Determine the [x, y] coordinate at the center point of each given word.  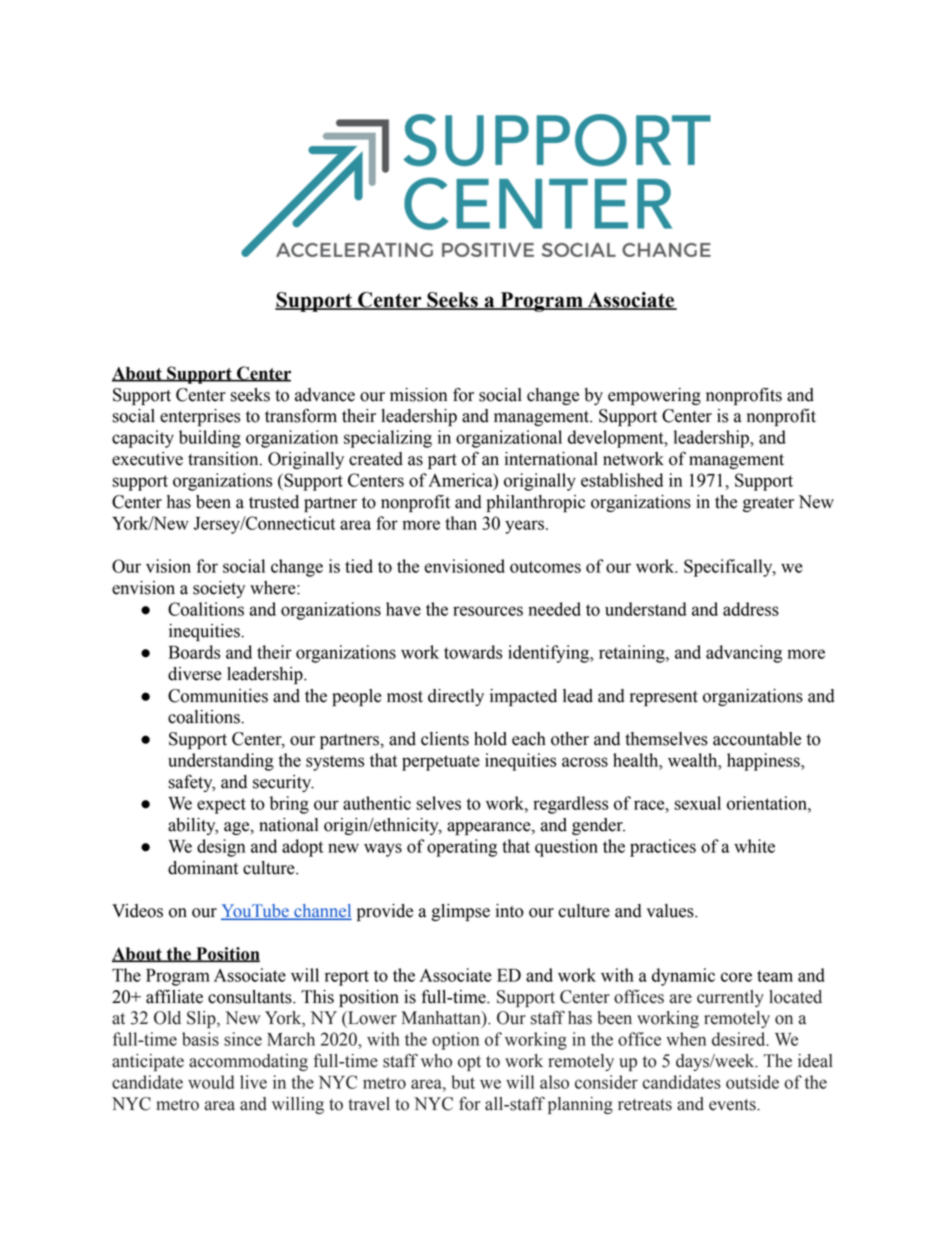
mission [418, 395]
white [754, 846]
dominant [203, 868]
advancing [744, 654]
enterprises [200, 417]
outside [752, 1082]
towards [473, 652]
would [211, 1082]
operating [462, 848]
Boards [194, 652]
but [463, 1082]
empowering [654, 396]
